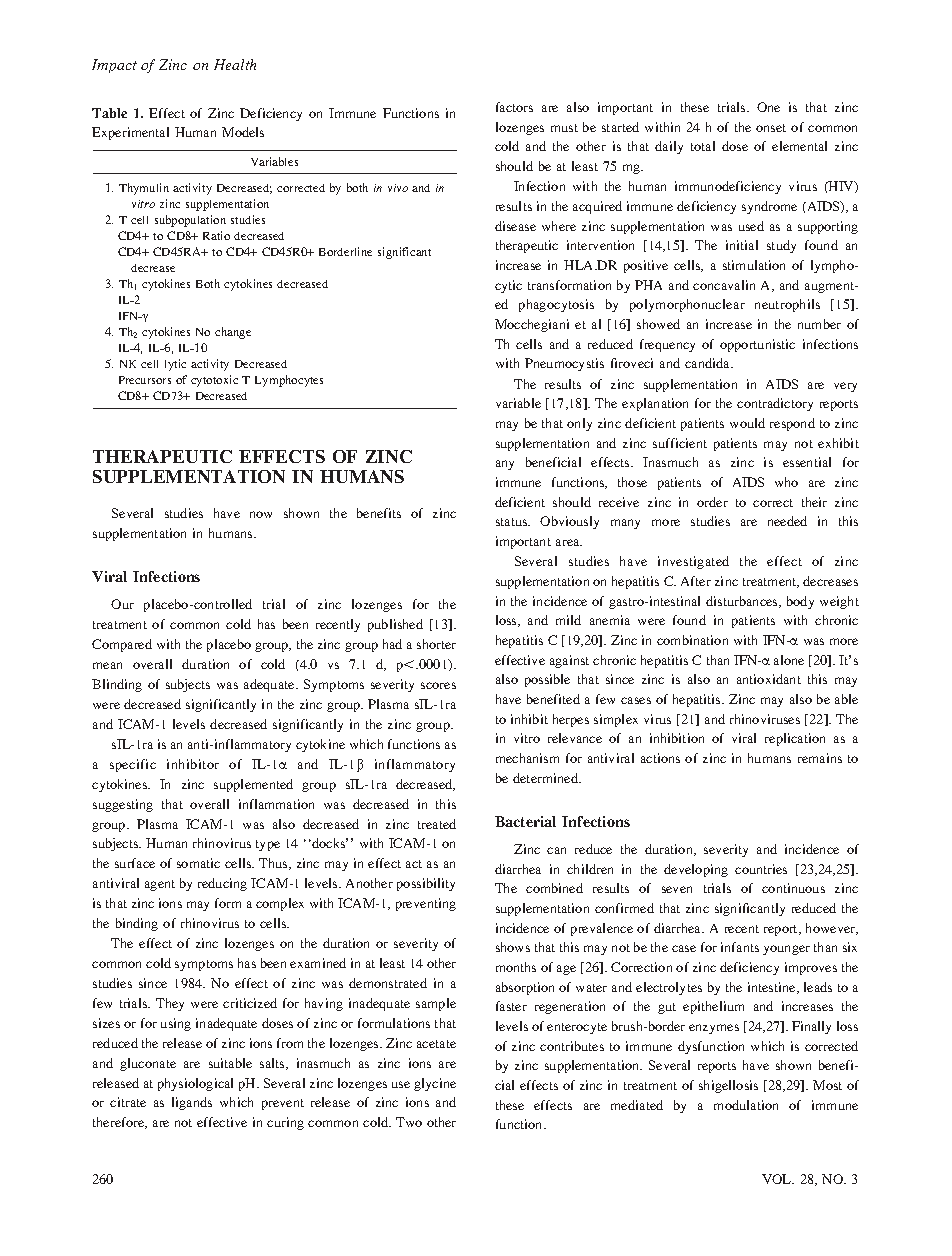 The height and width of the page is (1256, 952). I want to click on onset, so click(771, 128).
